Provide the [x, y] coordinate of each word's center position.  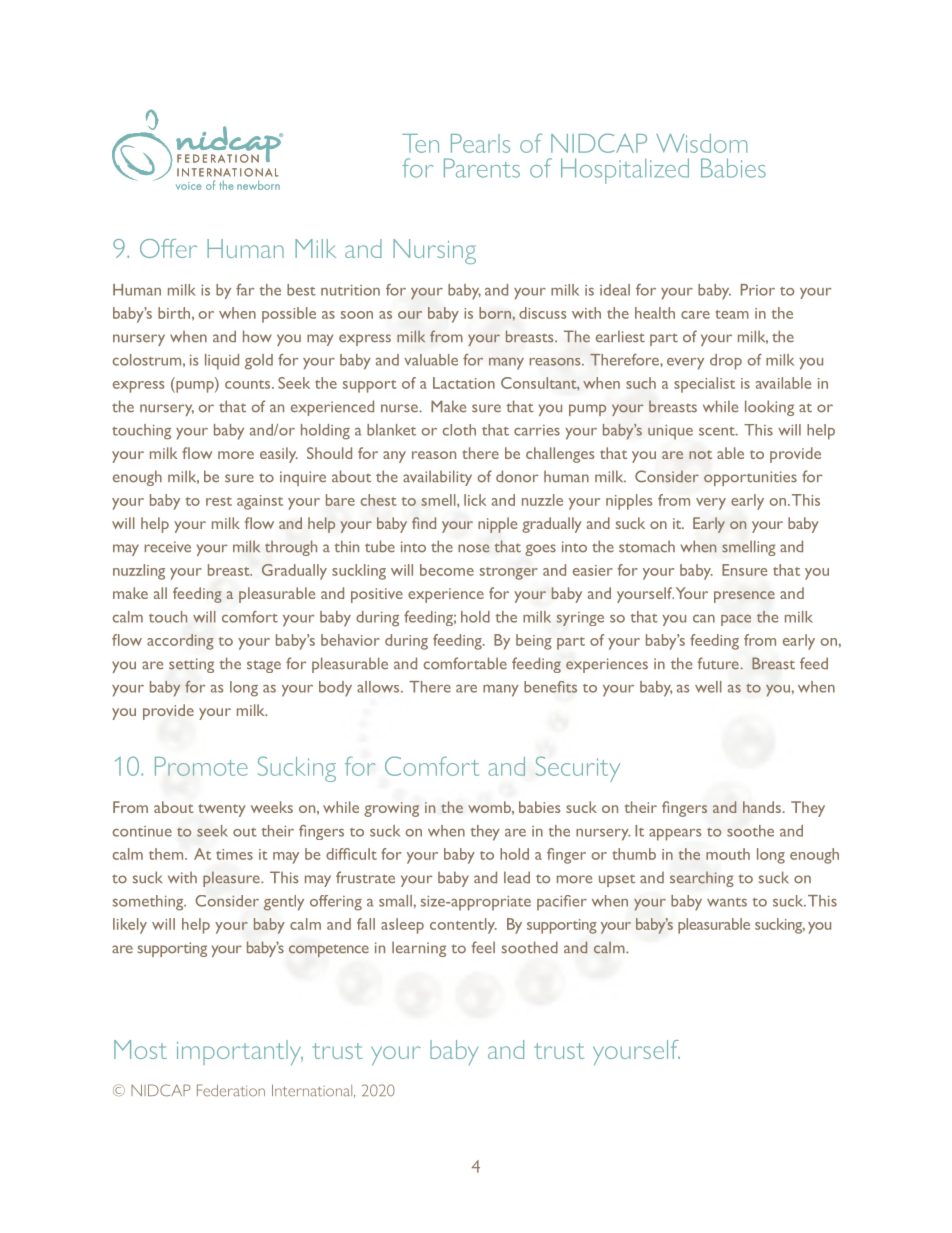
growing [391, 809]
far [245, 290]
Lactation [464, 383]
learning [419, 949]
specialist [704, 385]
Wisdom [701, 143]
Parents [482, 168]
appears [675, 835]
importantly [240, 1052]
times [234, 854]
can [704, 619]
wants [727, 902]
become [447, 570]
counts [249, 384]
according [180, 642]
